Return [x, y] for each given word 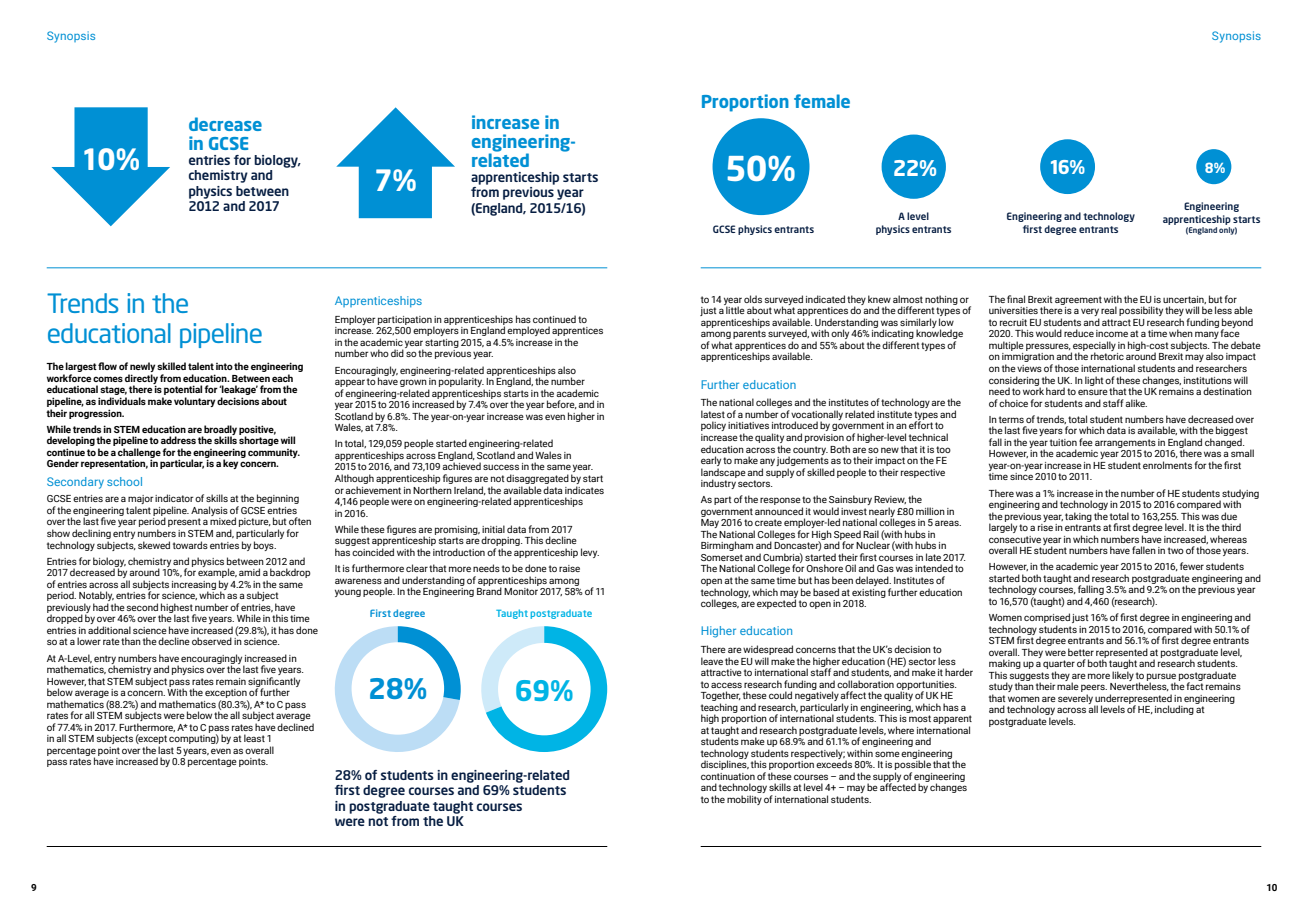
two [1176, 550]
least [254, 738]
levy [590, 553]
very [1090, 313]
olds [753, 299]
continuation [728, 776]
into [224, 366]
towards [190, 545]
